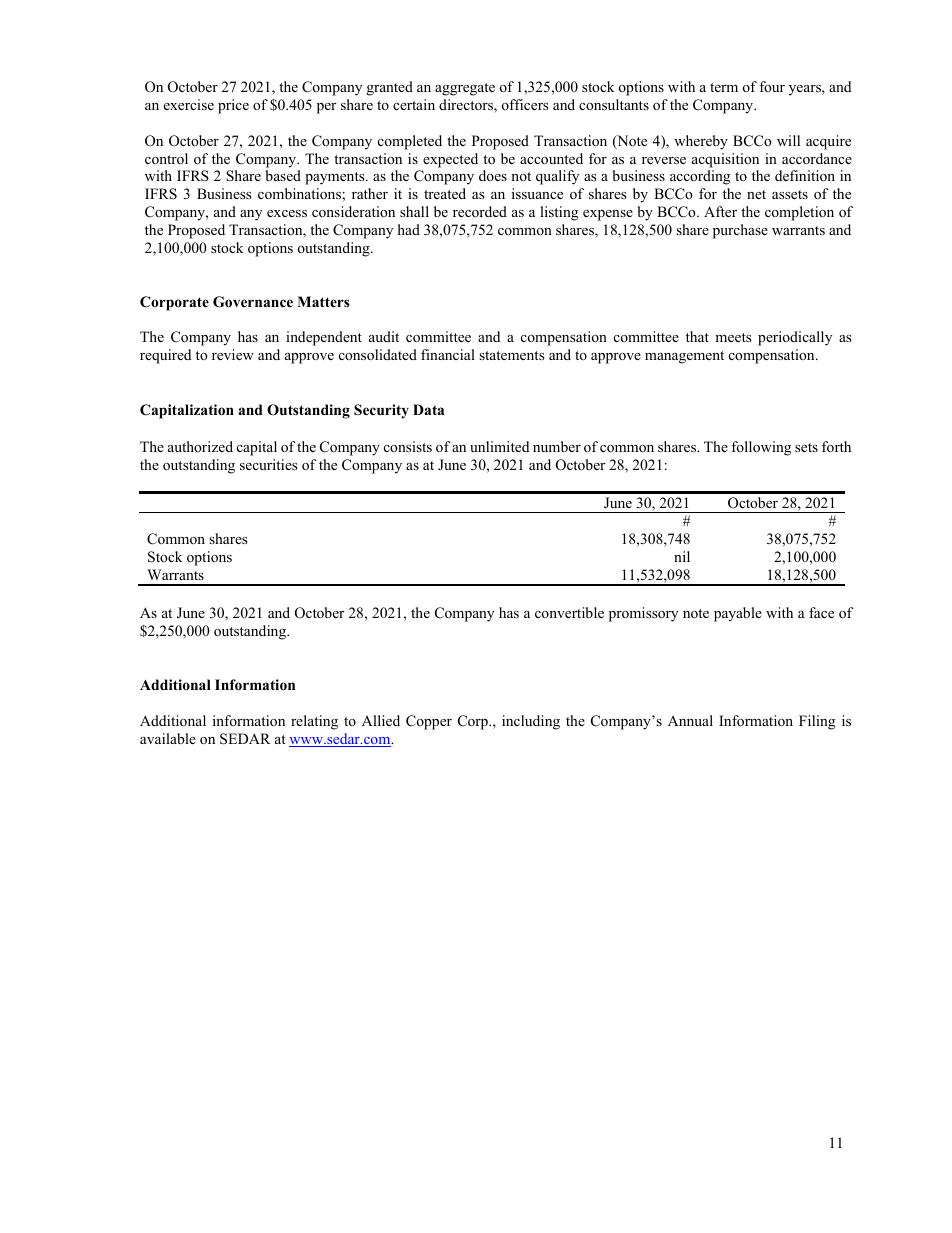 The image size is (952, 1233). Describe the element at coordinates (200, 446) in the screenshot. I see `authorized` at that location.
